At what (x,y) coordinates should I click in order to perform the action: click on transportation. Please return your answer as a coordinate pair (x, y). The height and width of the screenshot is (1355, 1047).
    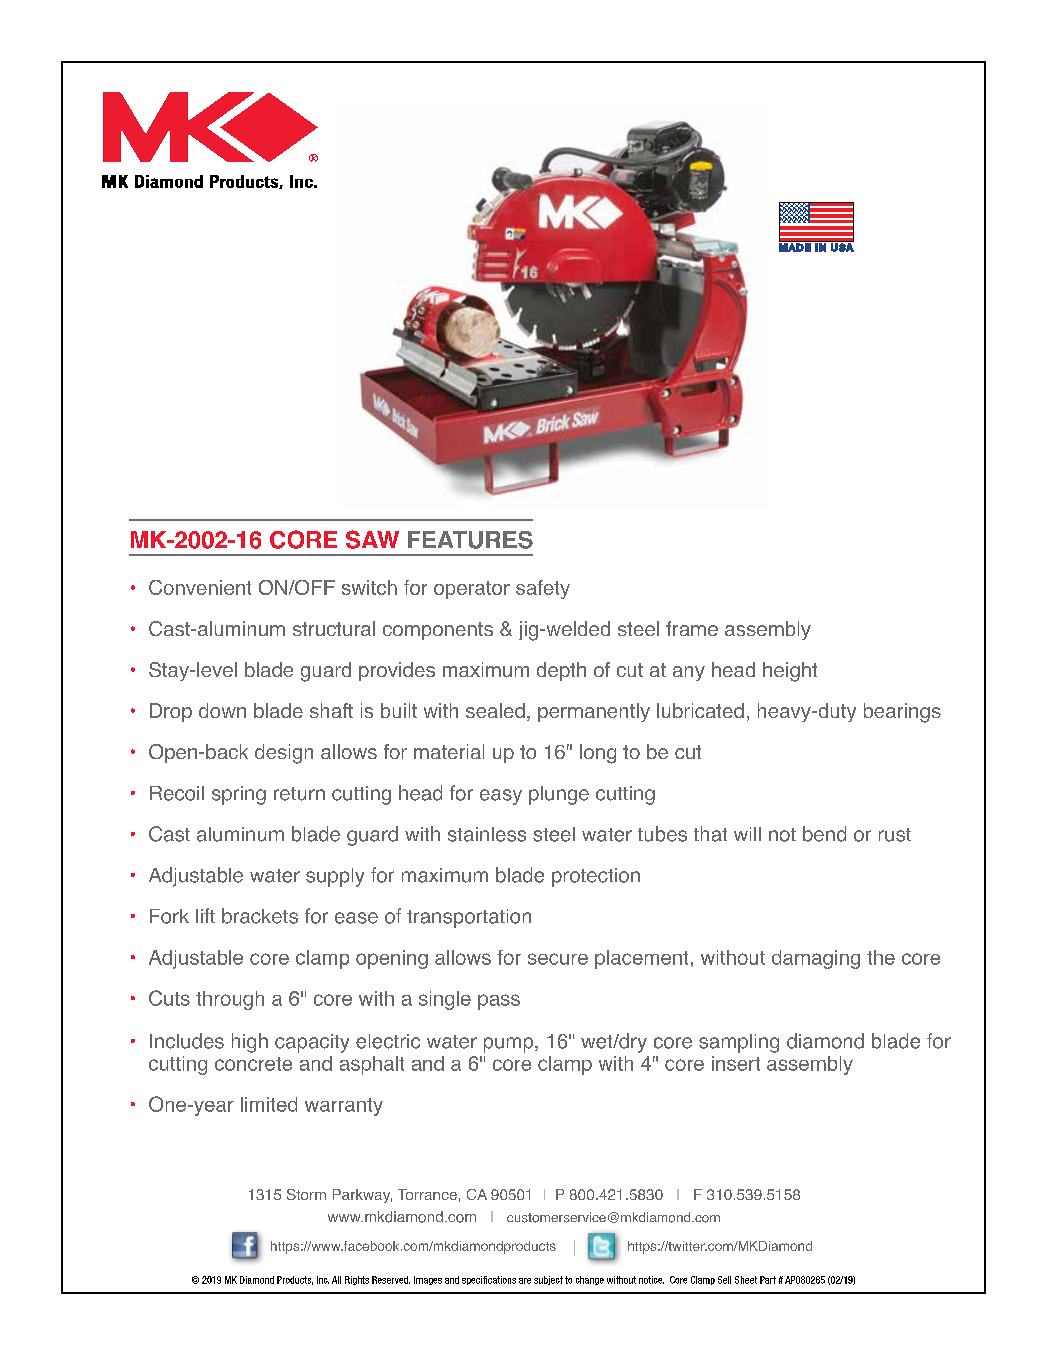
    Looking at the image, I should click on (469, 918).
